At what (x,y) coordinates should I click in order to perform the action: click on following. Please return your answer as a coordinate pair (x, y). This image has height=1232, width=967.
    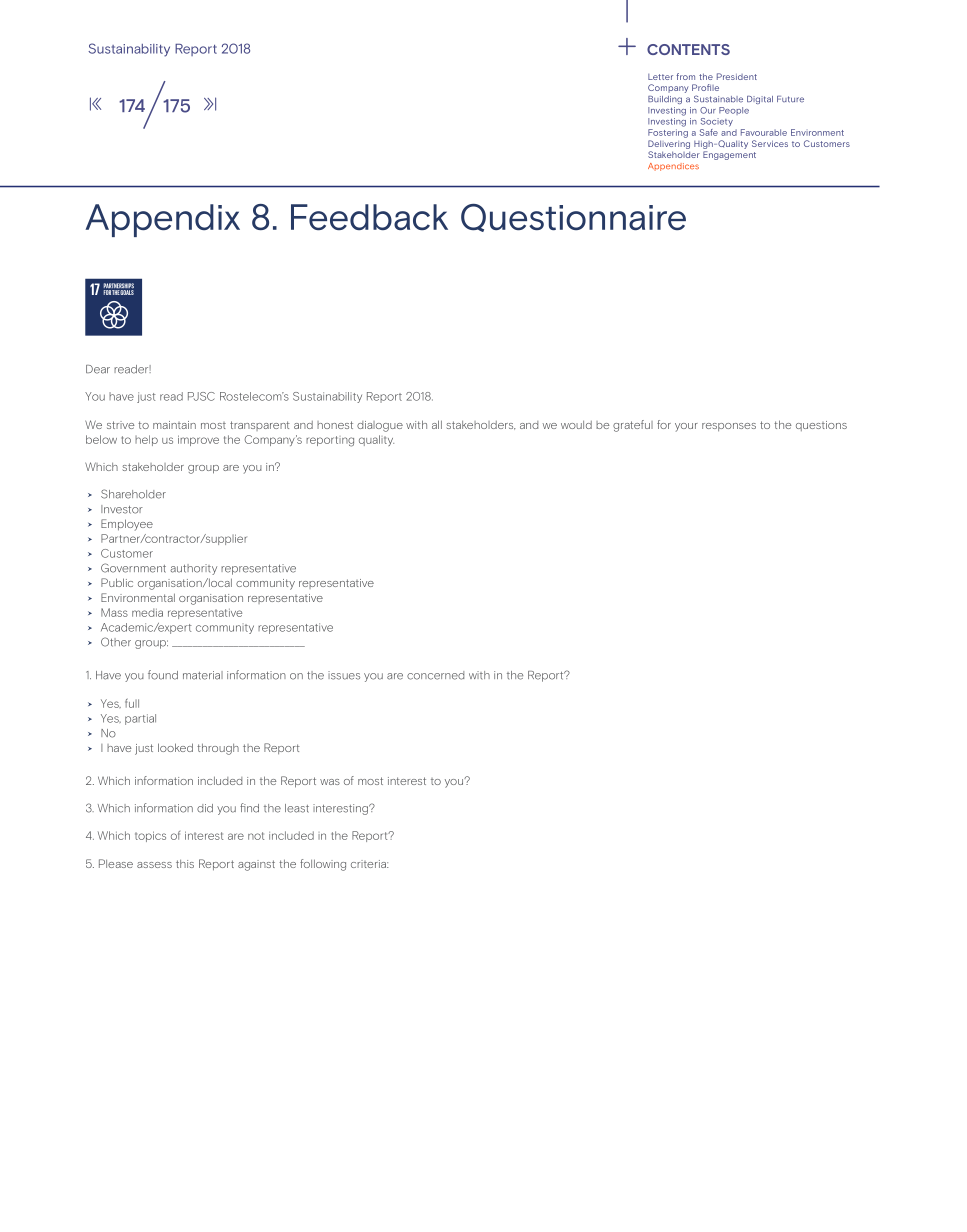
    Looking at the image, I should click on (323, 865).
